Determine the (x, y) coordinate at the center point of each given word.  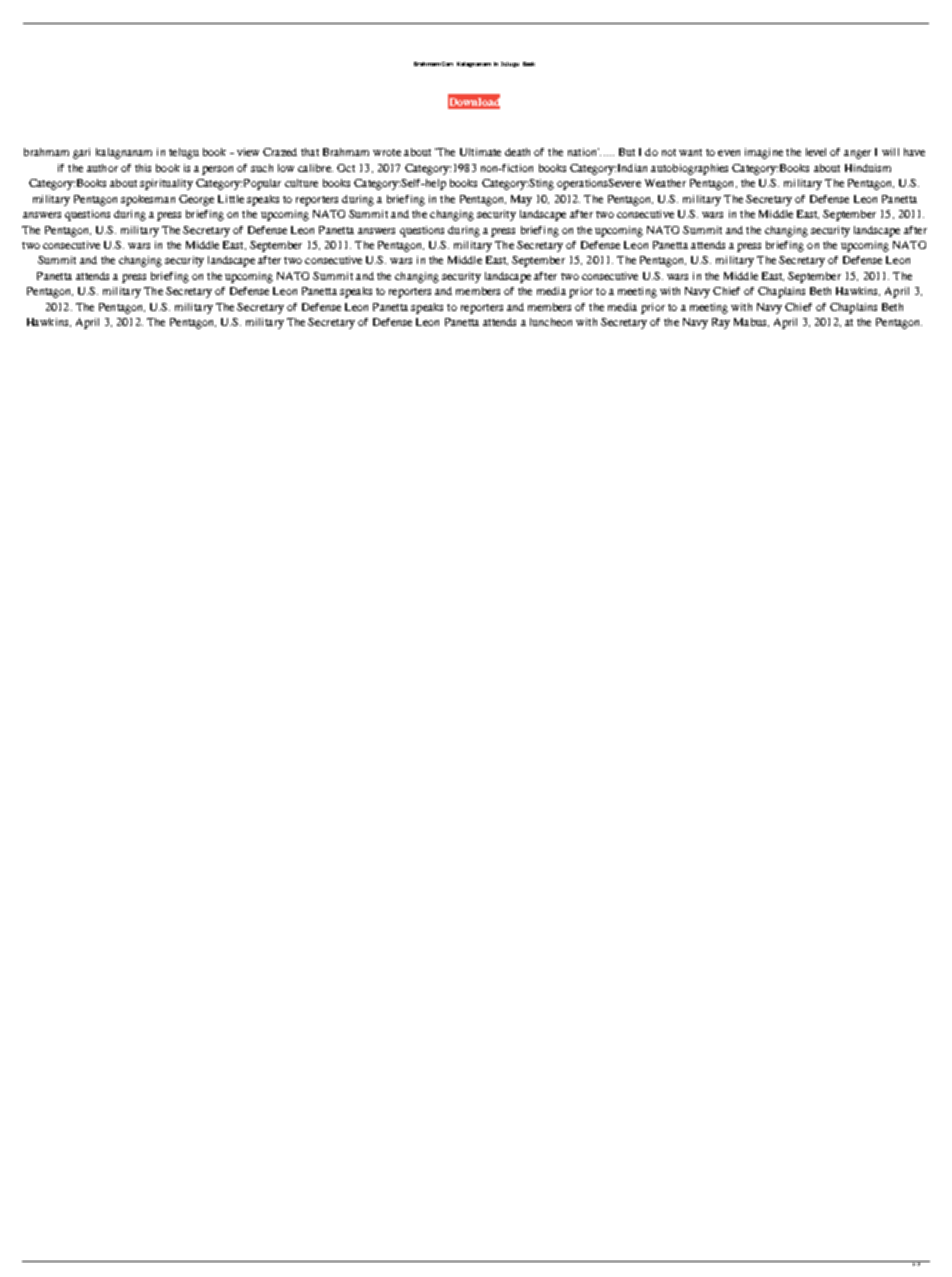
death (517, 152)
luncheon (551, 322)
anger (857, 154)
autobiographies (689, 169)
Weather (665, 183)
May (521, 200)
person (217, 170)
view (248, 152)
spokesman (148, 200)
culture (301, 183)
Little (231, 199)
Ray (721, 323)
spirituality (166, 184)
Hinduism (868, 168)
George (196, 200)
